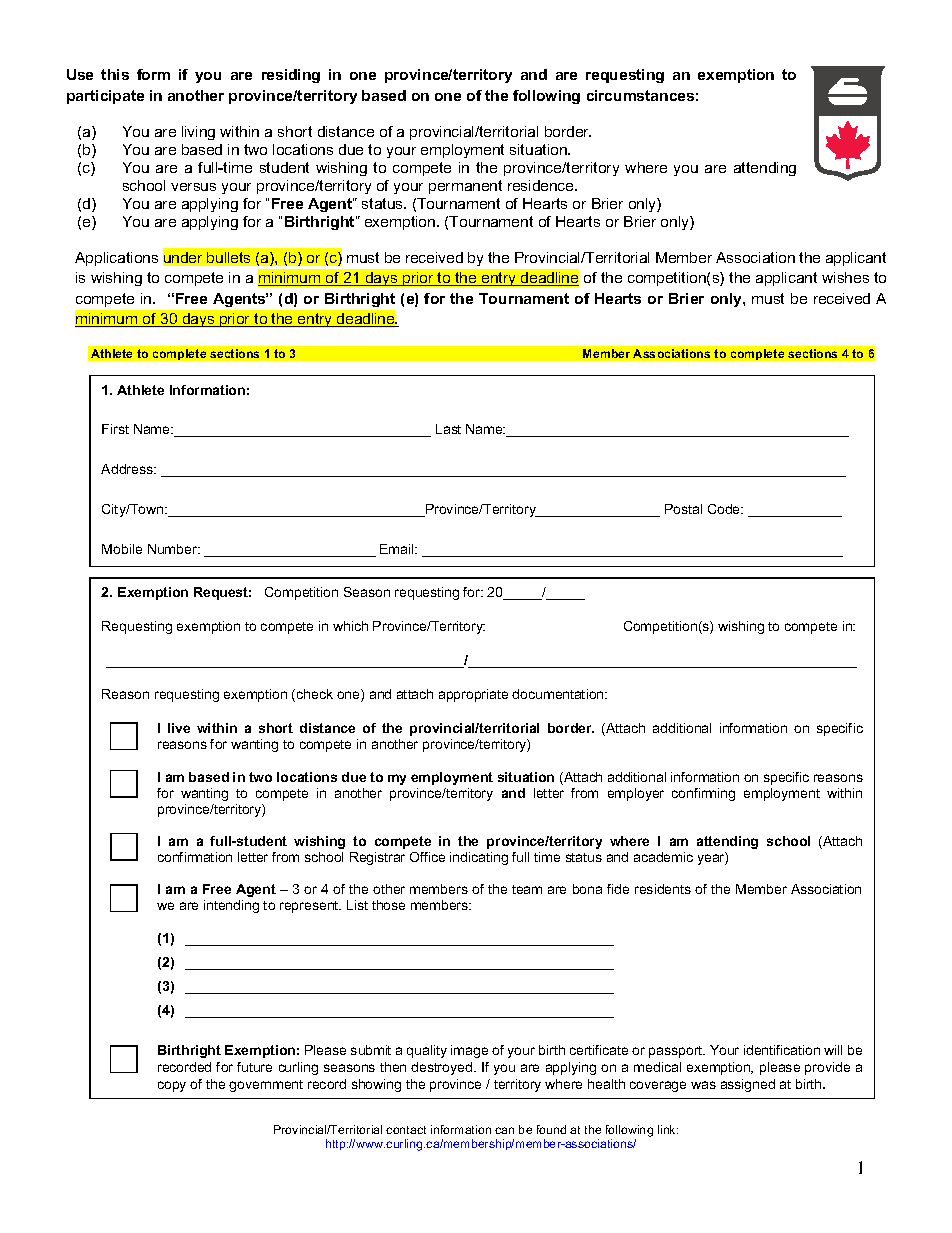  What do you see at coordinates (725, 509) in the screenshot?
I see `Code` at bounding box center [725, 509].
